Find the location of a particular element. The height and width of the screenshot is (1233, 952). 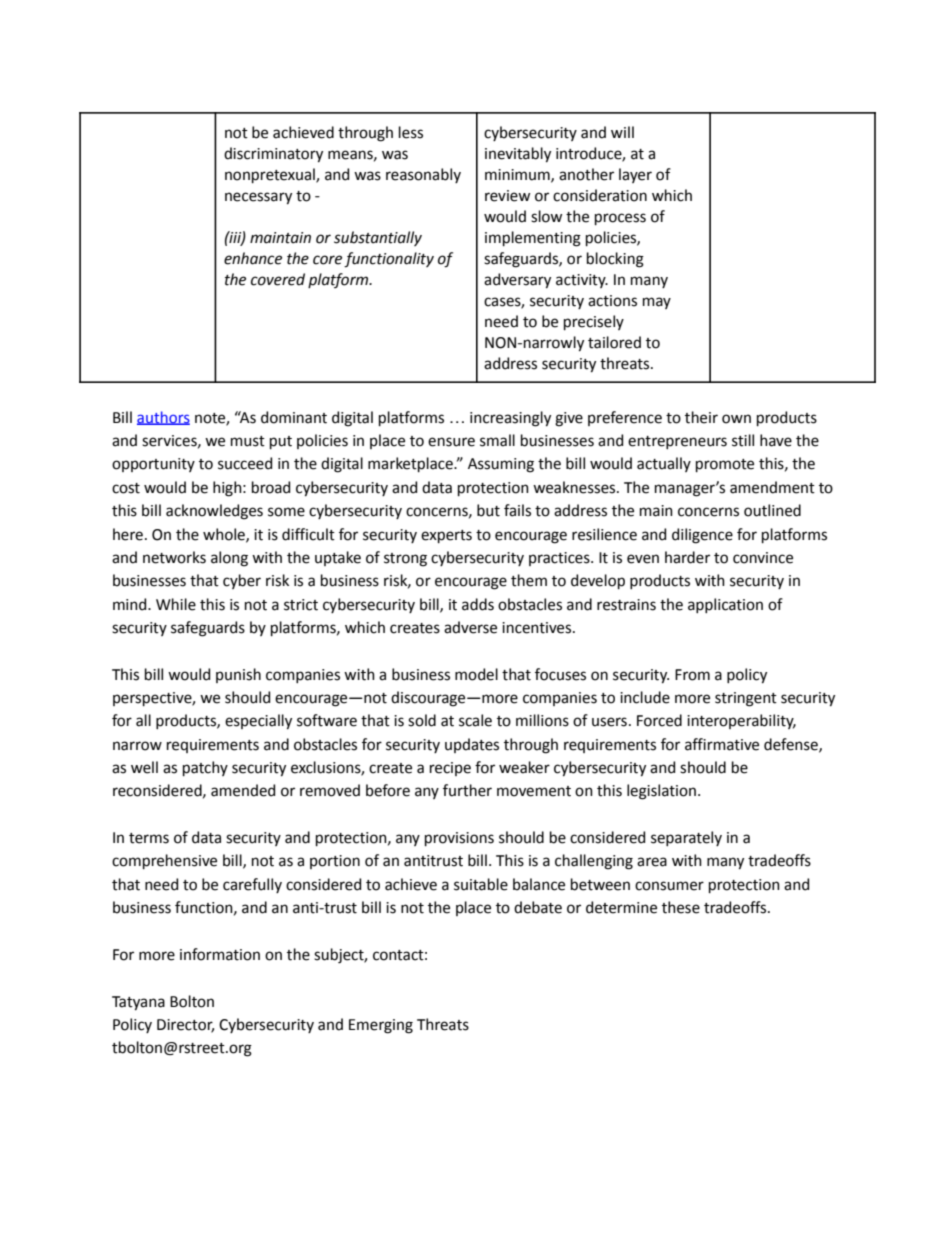

layer is located at coordinates (635, 175).
